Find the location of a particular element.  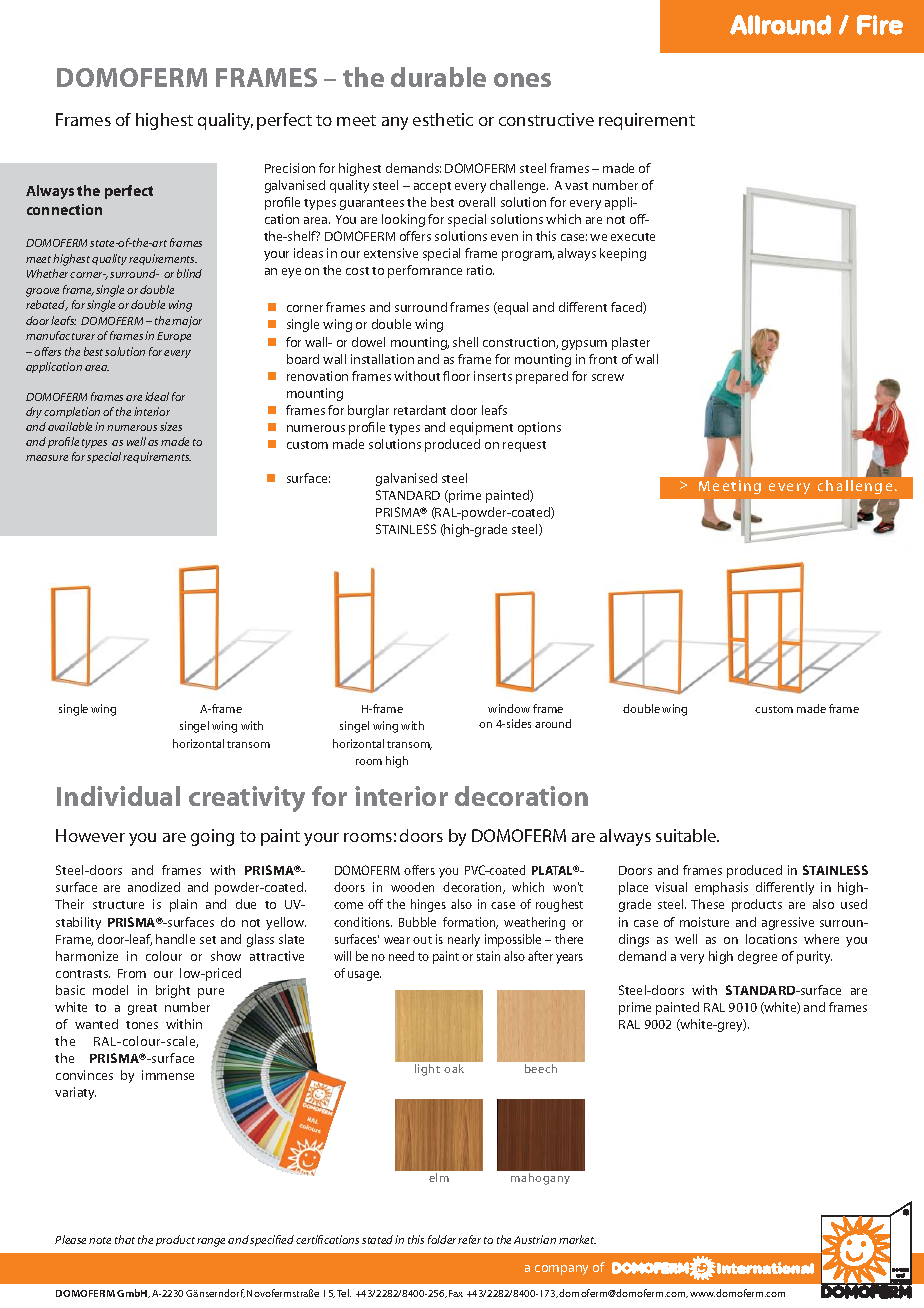

burglar is located at coordinates (368, 411).
